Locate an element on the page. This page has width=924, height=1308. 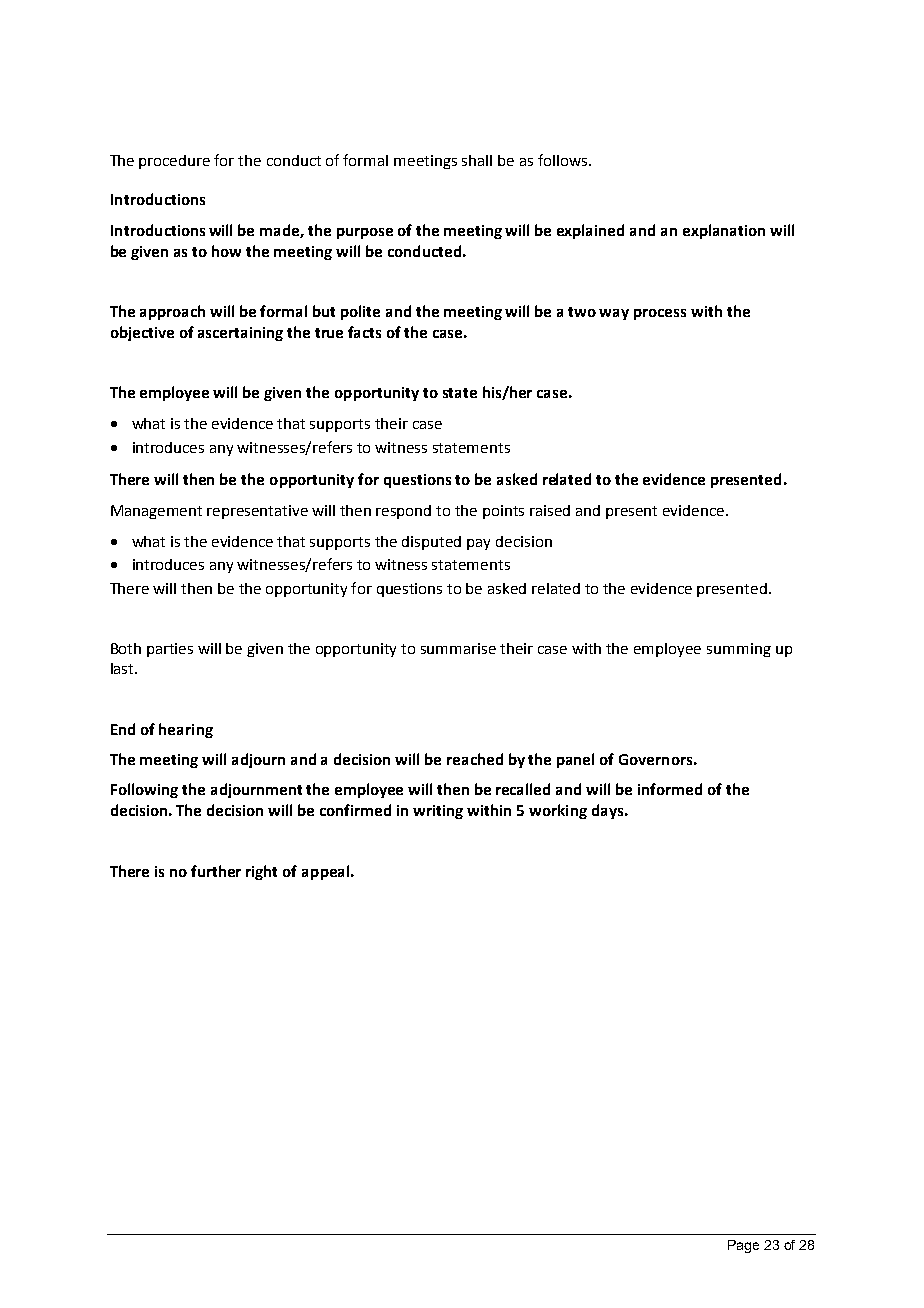
shall is located at coordinates (477, 160).
